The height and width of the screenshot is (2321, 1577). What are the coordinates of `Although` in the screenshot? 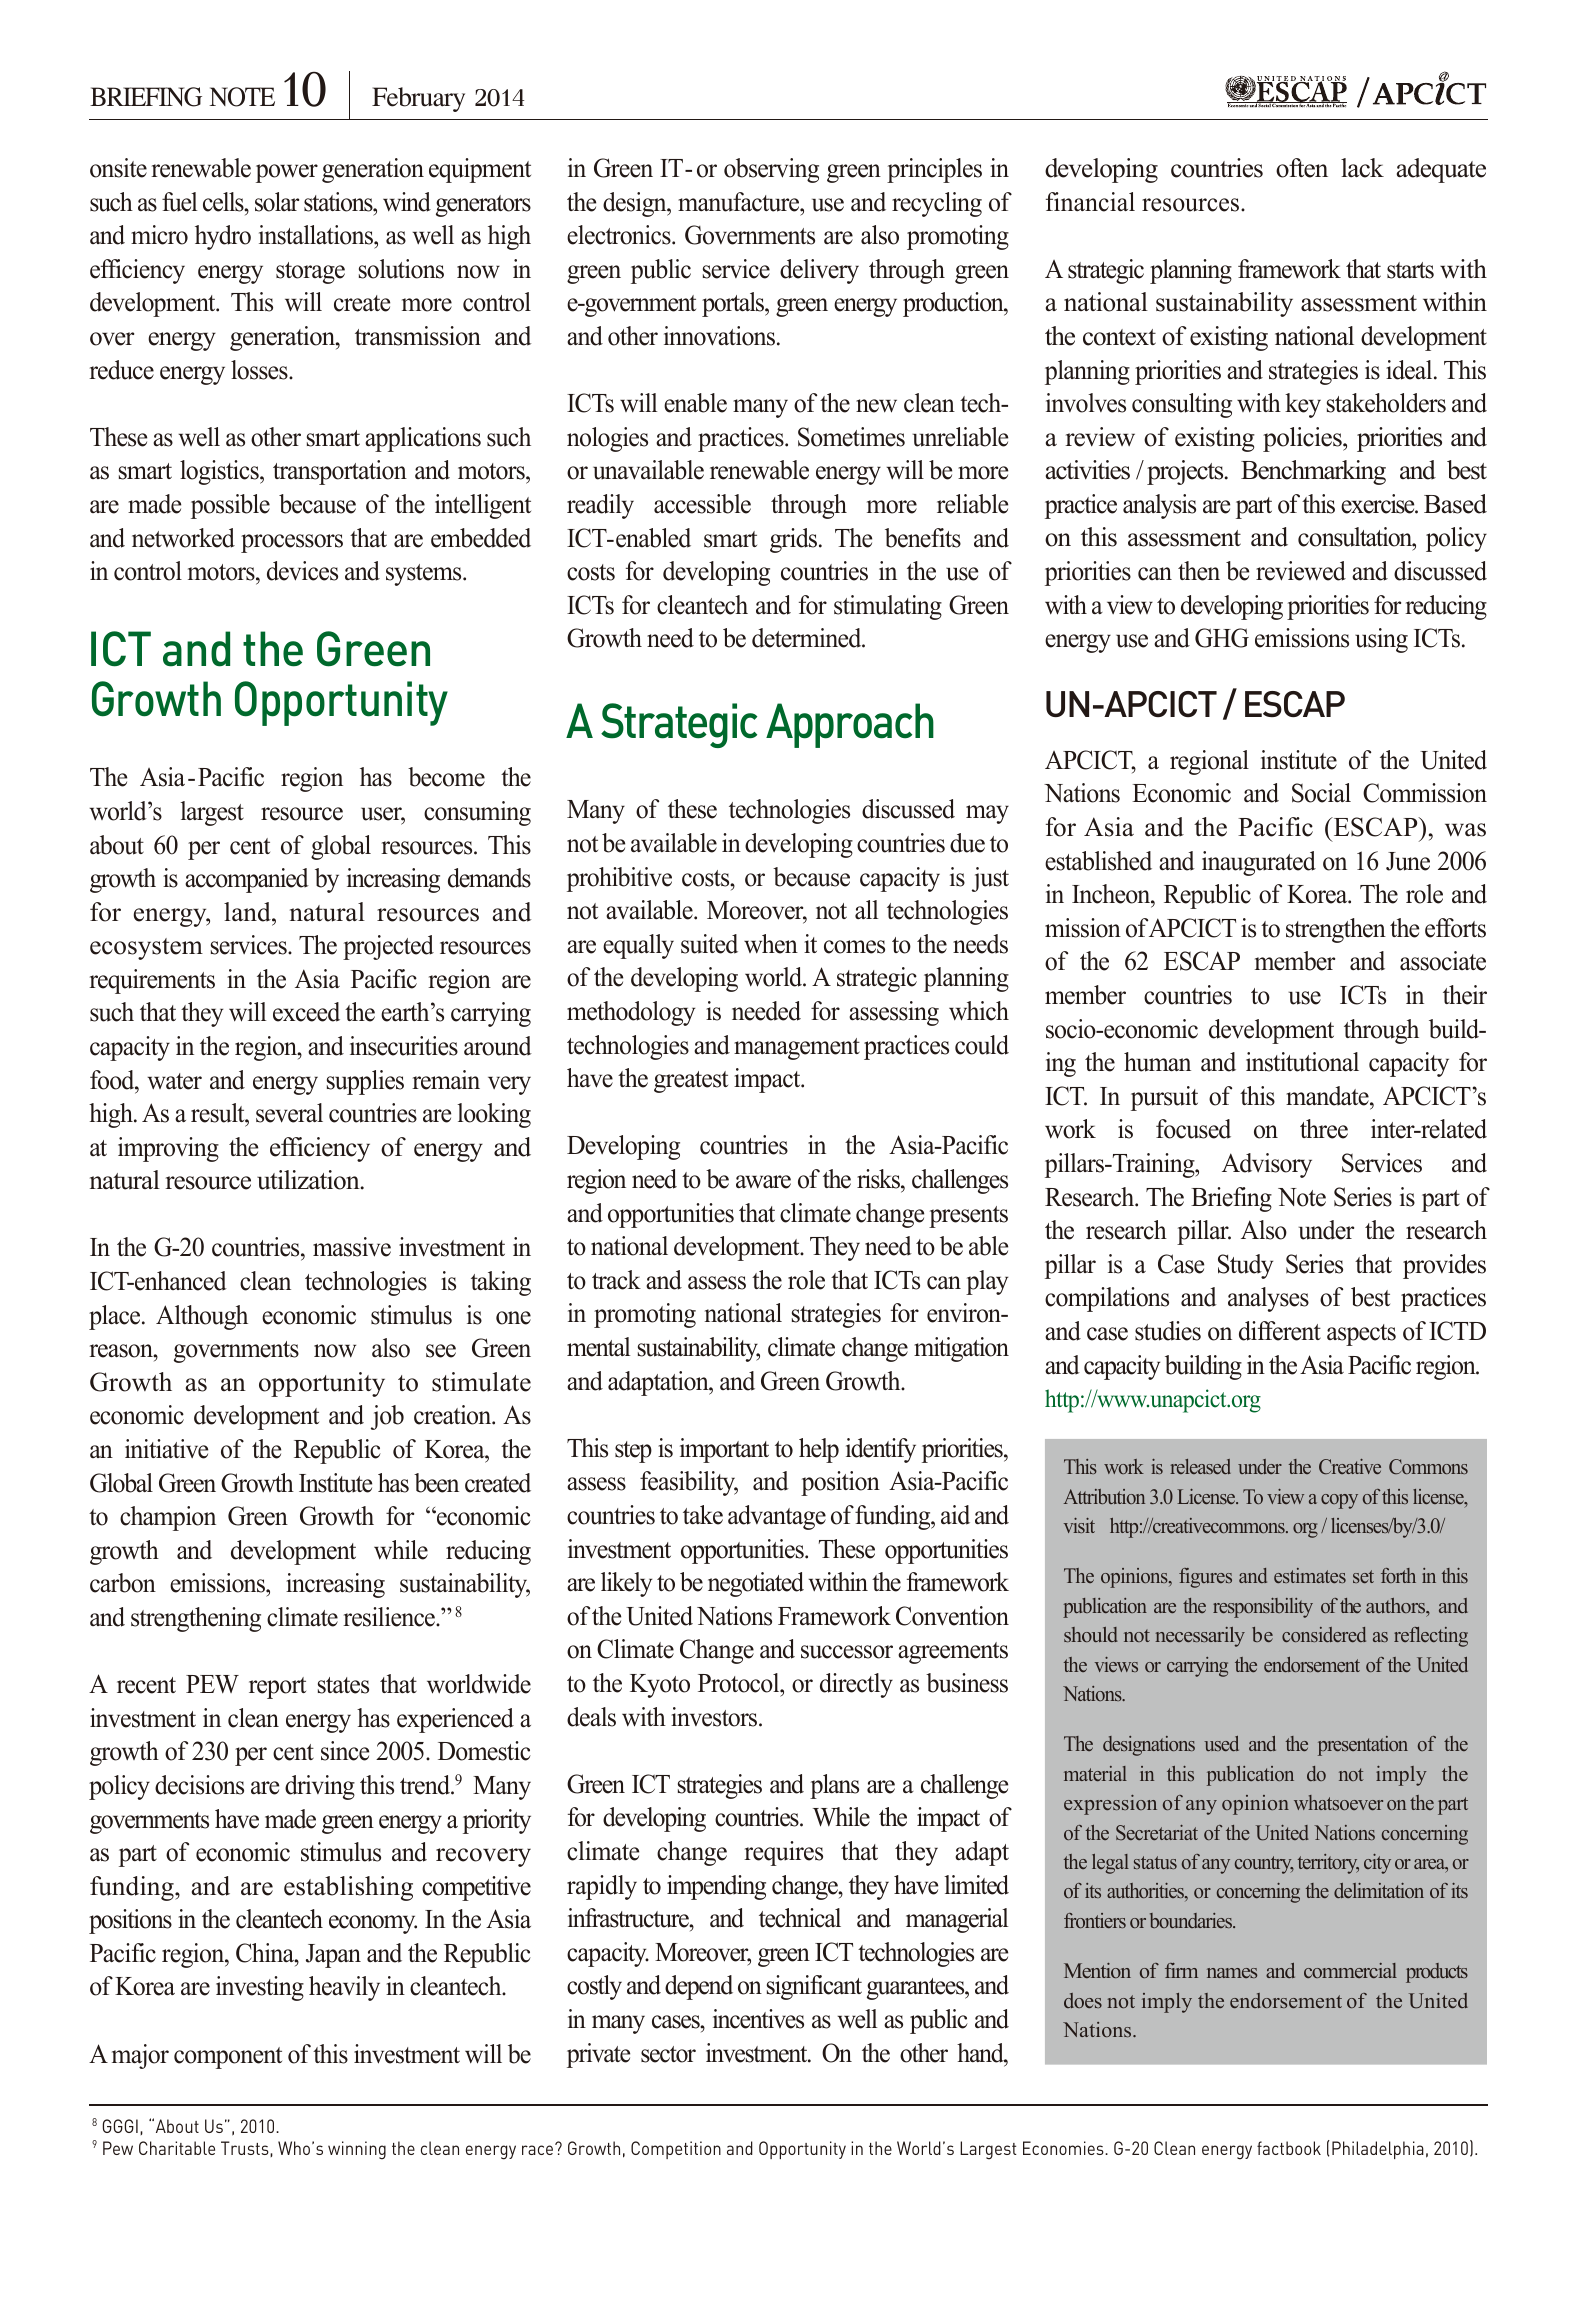 It's located at (202, 1317).
